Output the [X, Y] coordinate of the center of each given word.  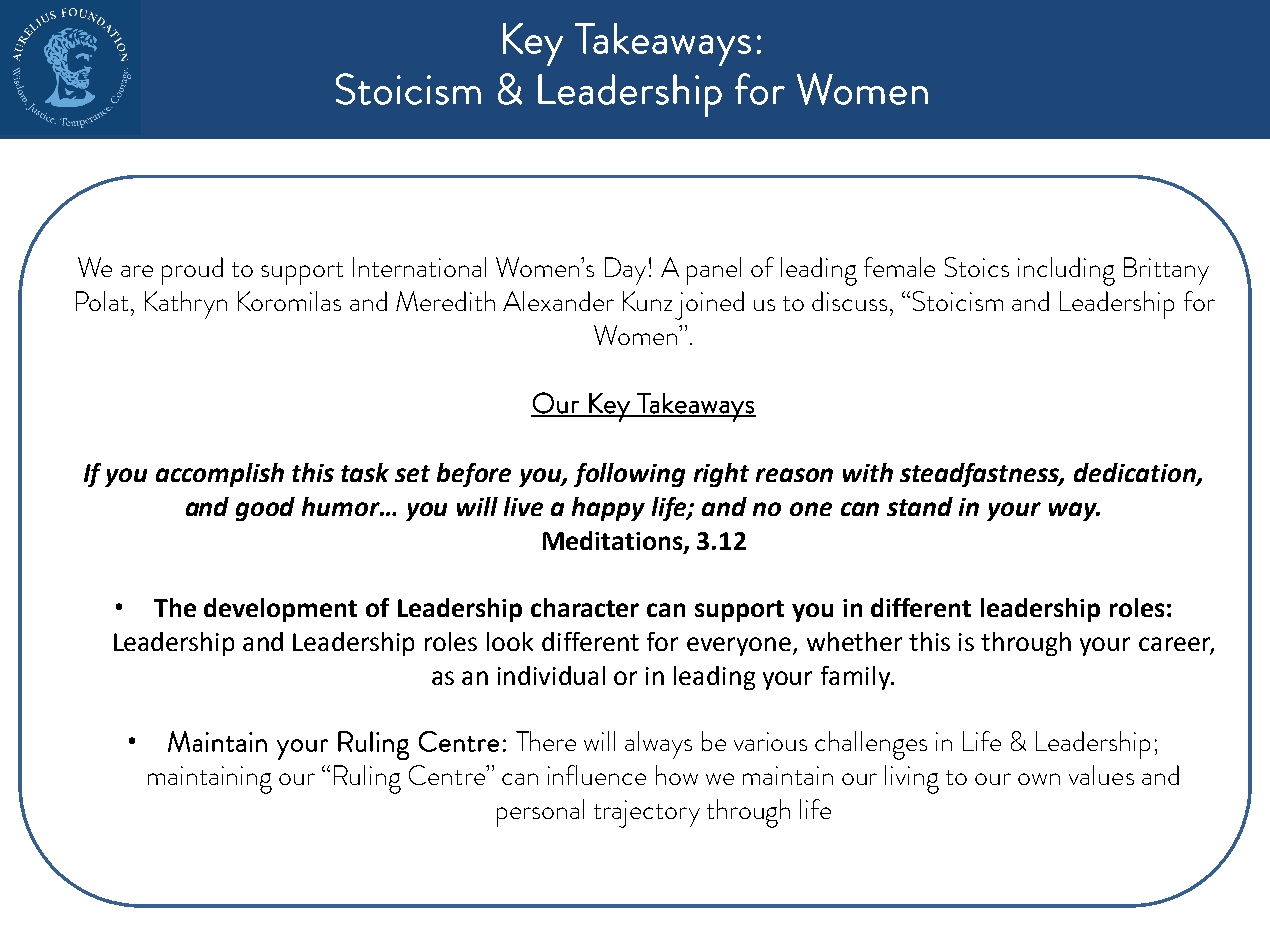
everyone [739, 646]
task [365, 472]
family [857, 678]
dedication [1136, 474]
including [1066, 271]
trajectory [647, 814]
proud [192, 271]
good [265, 509]
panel [714, 271]
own [1039, 779]
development [280, 610]
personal [540, 813]
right [721, 475]
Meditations [614, 541]
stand [920, 506]
